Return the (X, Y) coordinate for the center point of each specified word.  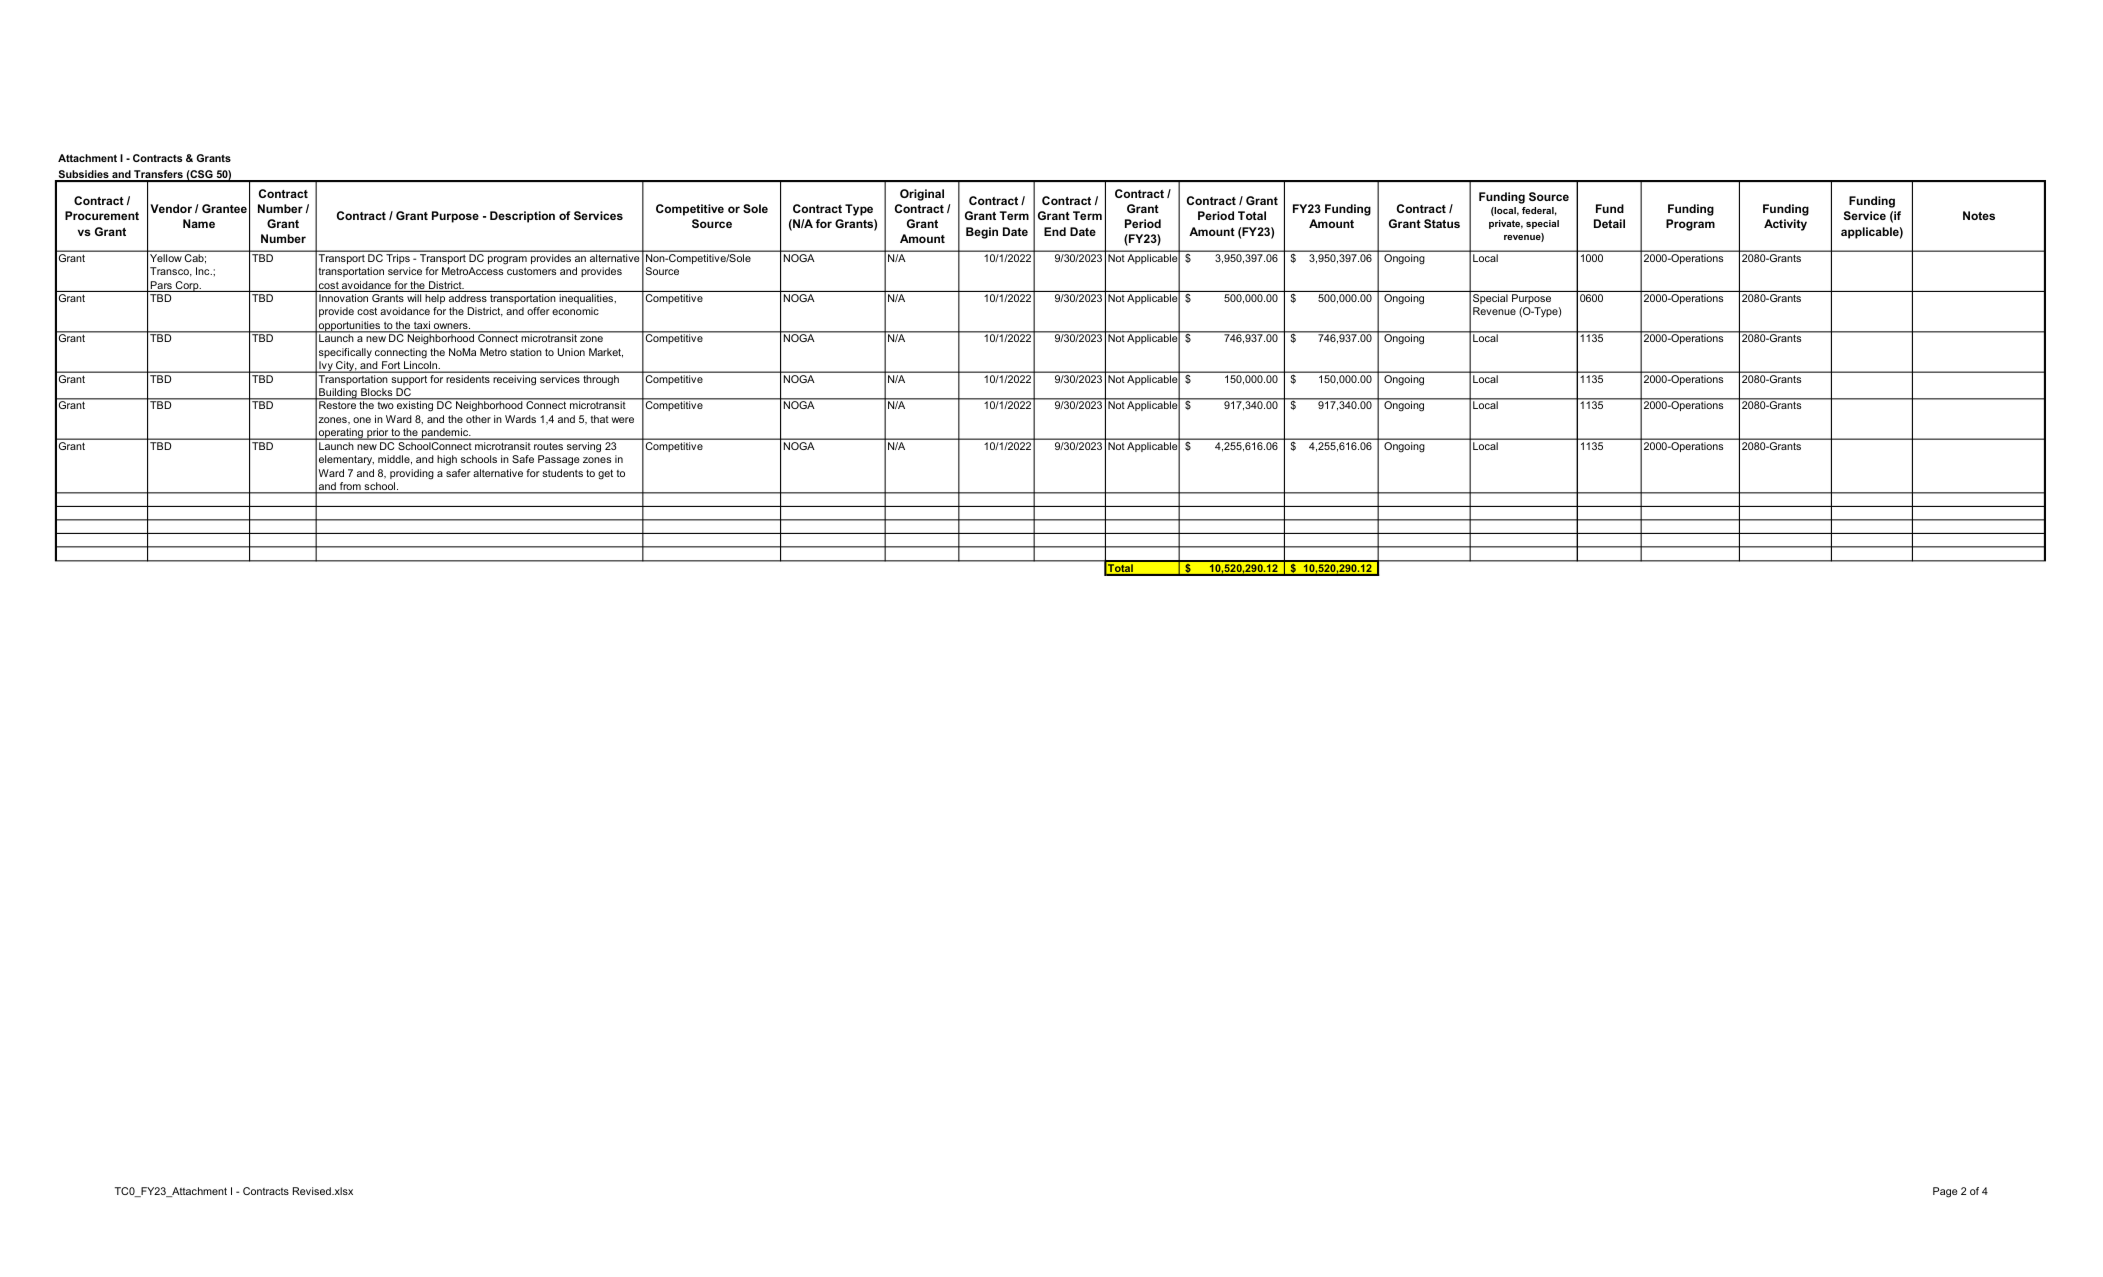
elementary (346, 460)
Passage (558, 460)
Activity (1785, 225)
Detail (1609, 223)
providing (412, 474)
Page (1945, 1192)
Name (199, 223)
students (562, 473)
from (350, 487)
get (605, 474)
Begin (982, 233)
